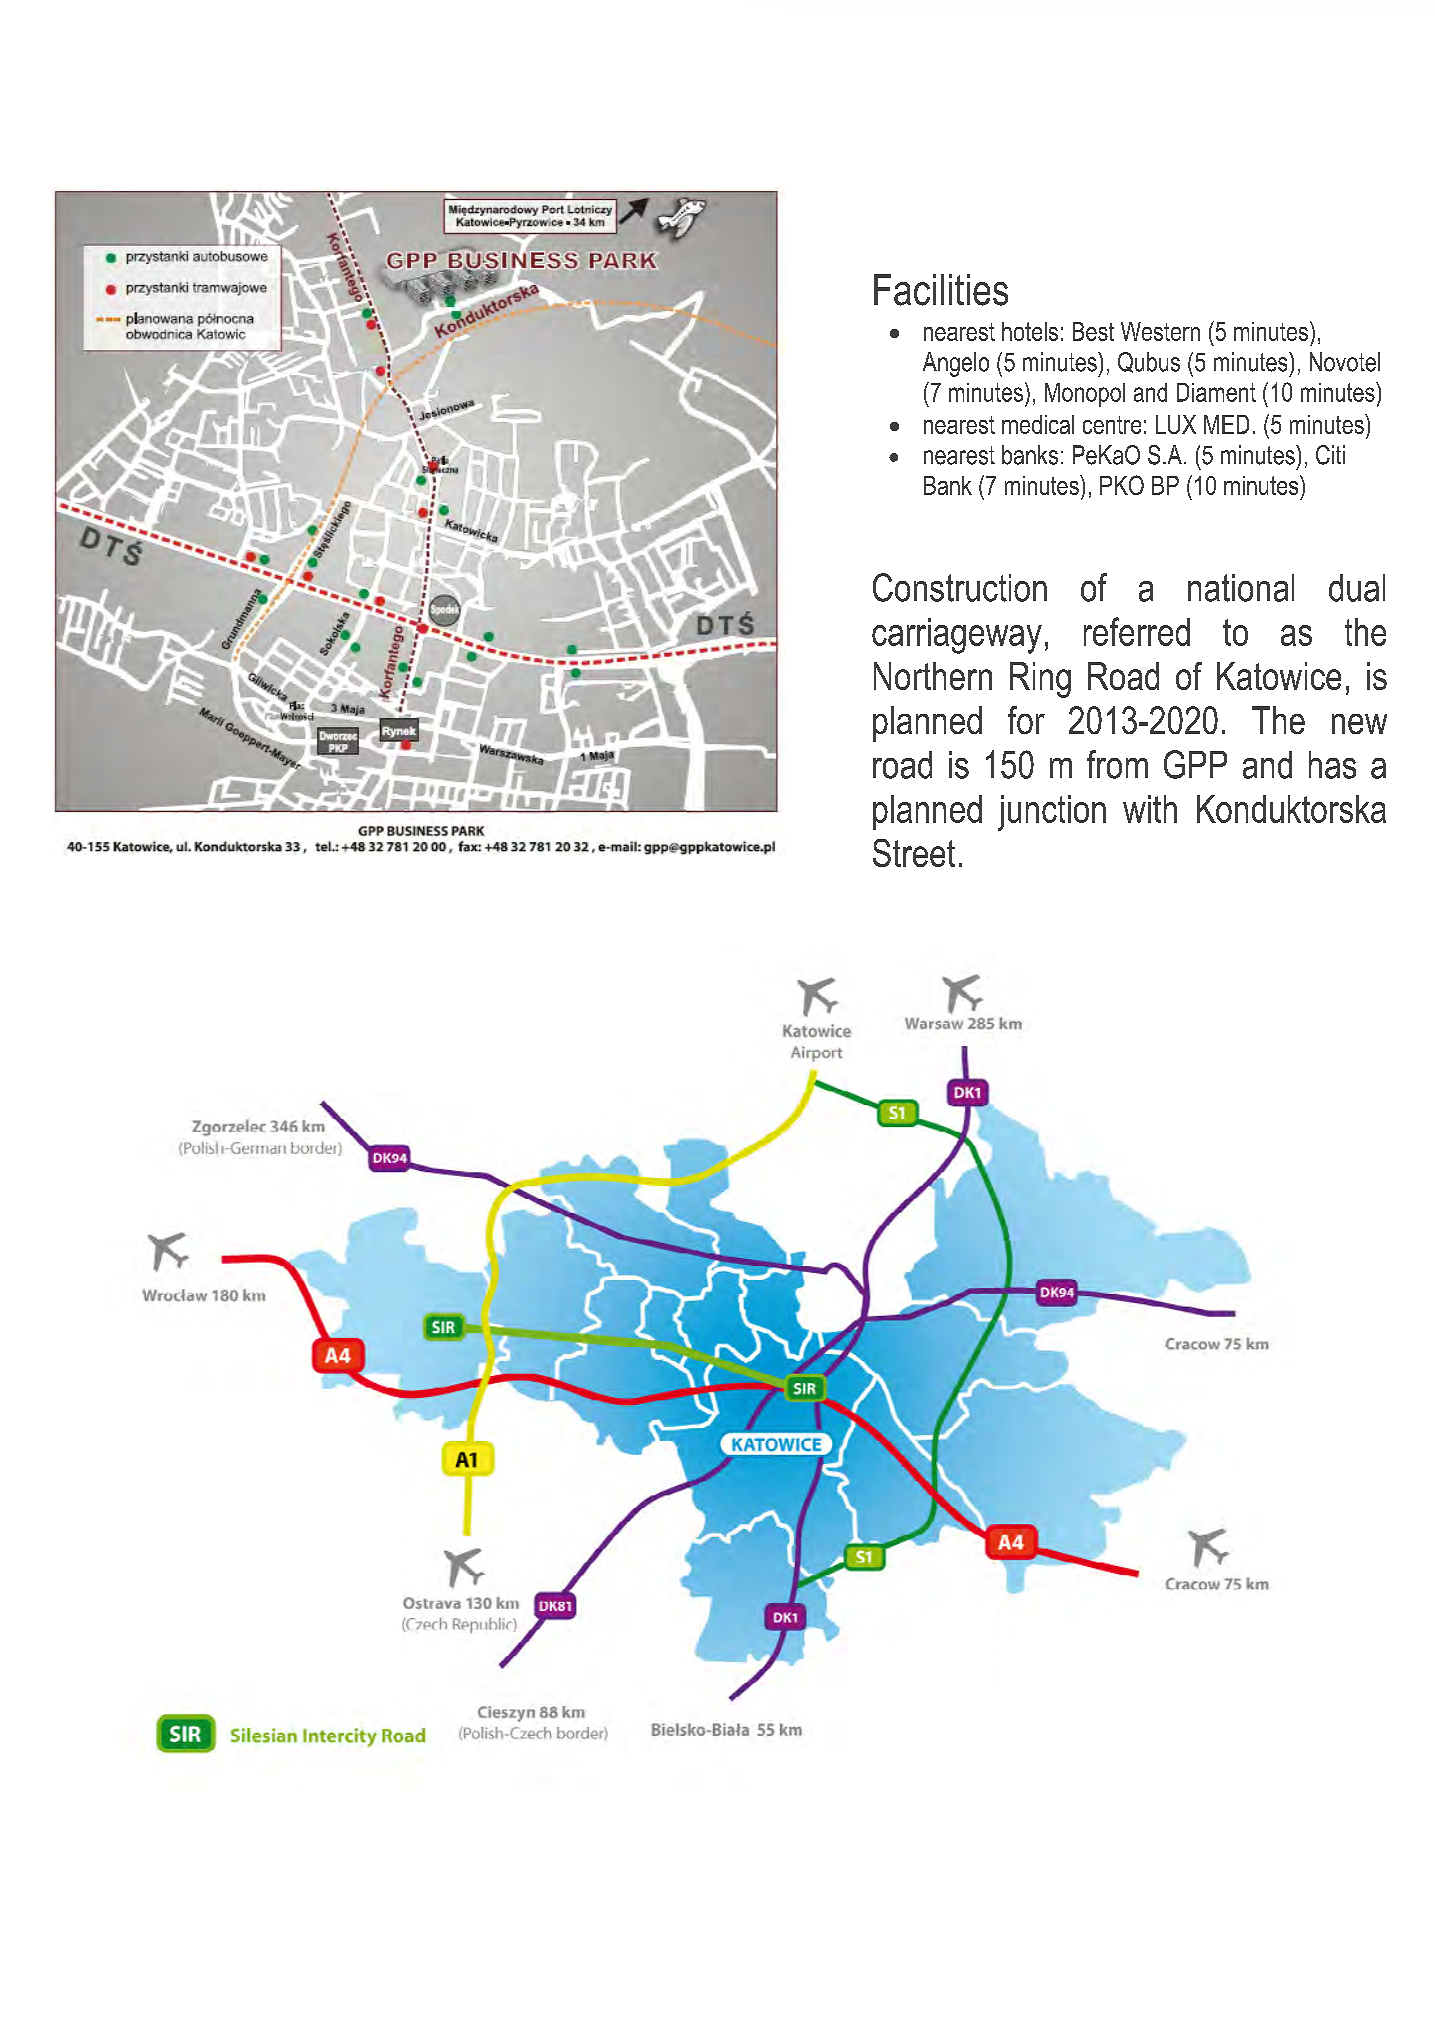 The height and width of the screenshot is (2030, 1435). I want to click on centre, so click(1112, 425).
